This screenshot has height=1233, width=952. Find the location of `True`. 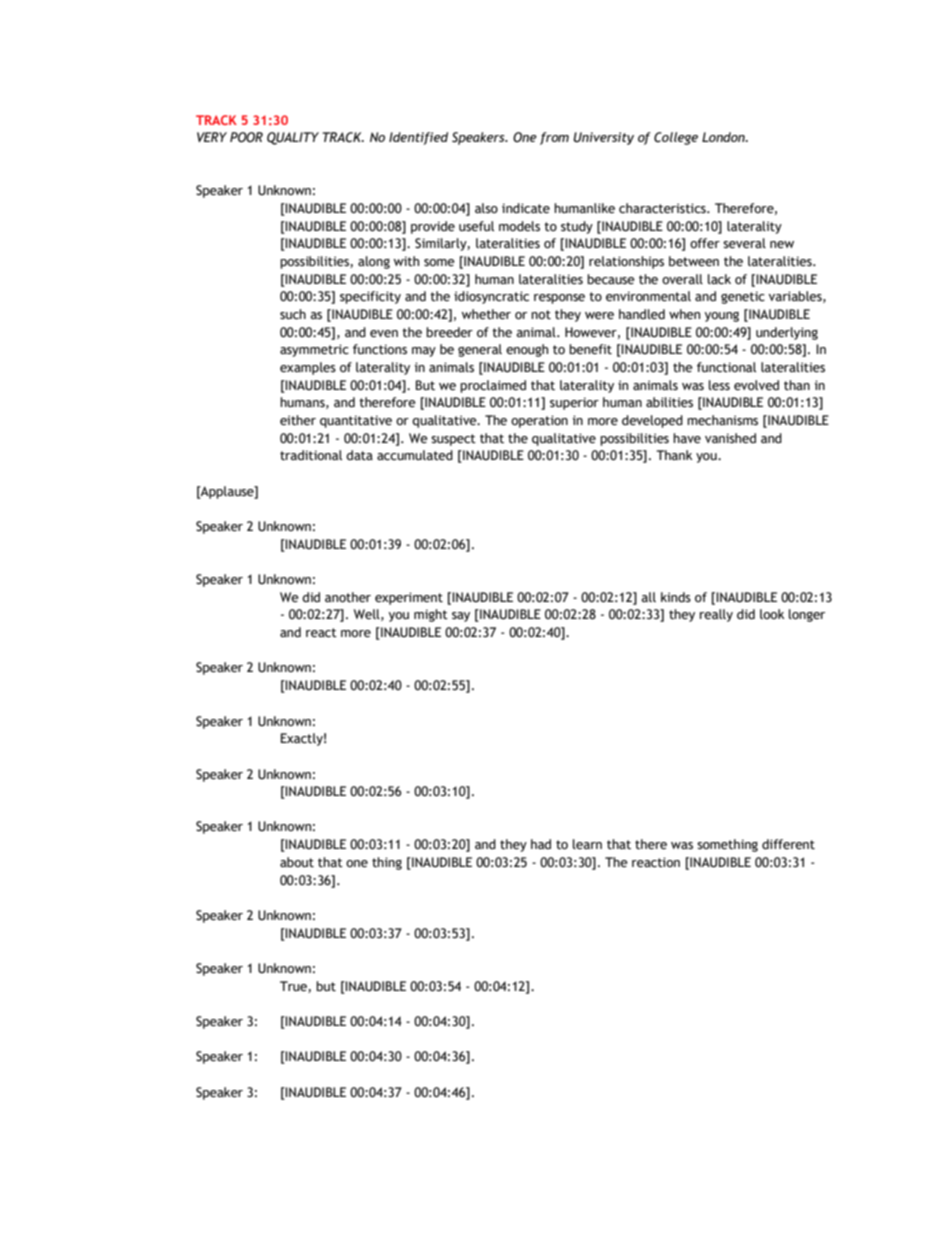

True is located at coordinates (294, 987).
